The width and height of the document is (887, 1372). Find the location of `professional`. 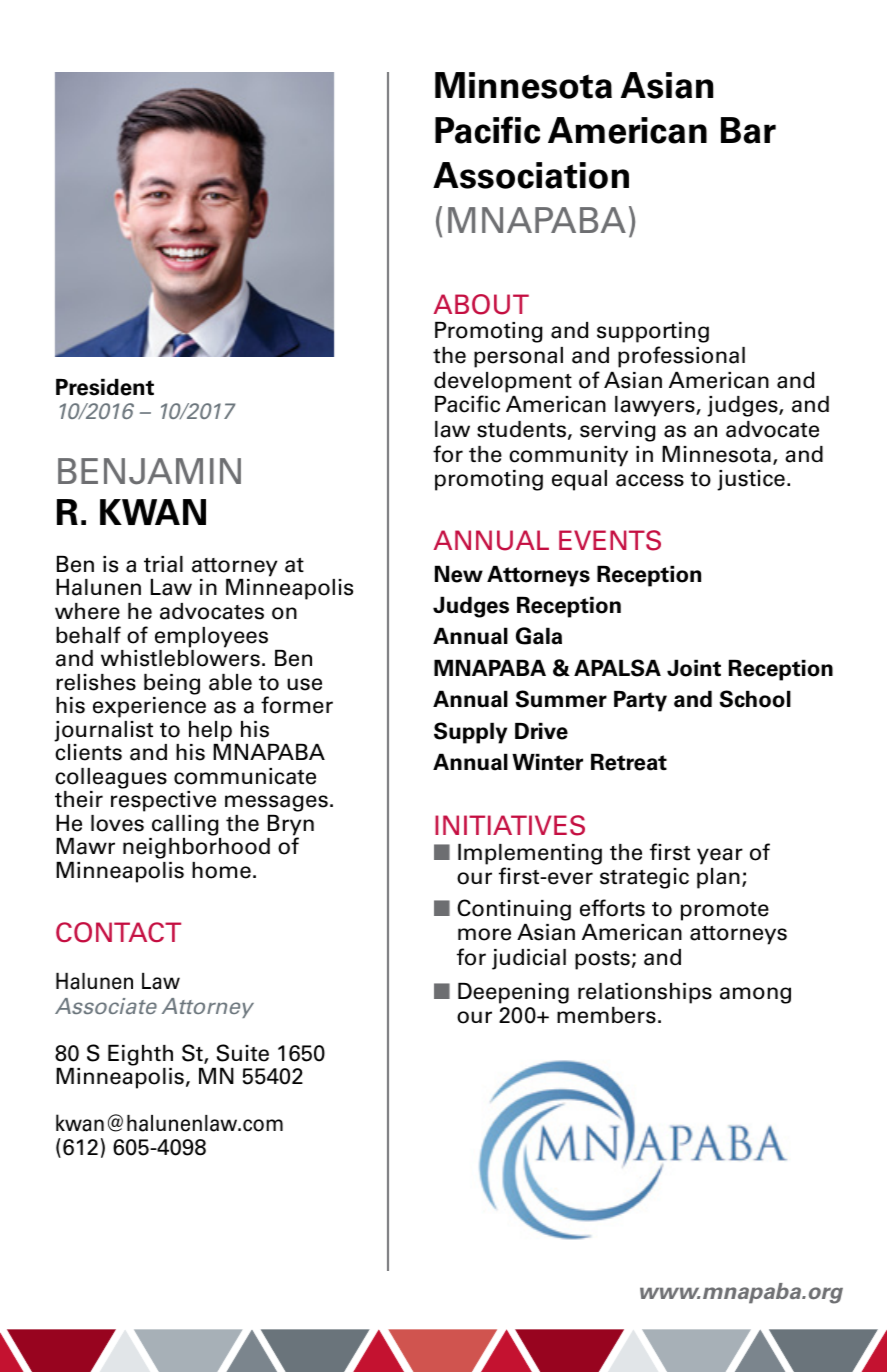

professional is located at coordinates (681, 357).
